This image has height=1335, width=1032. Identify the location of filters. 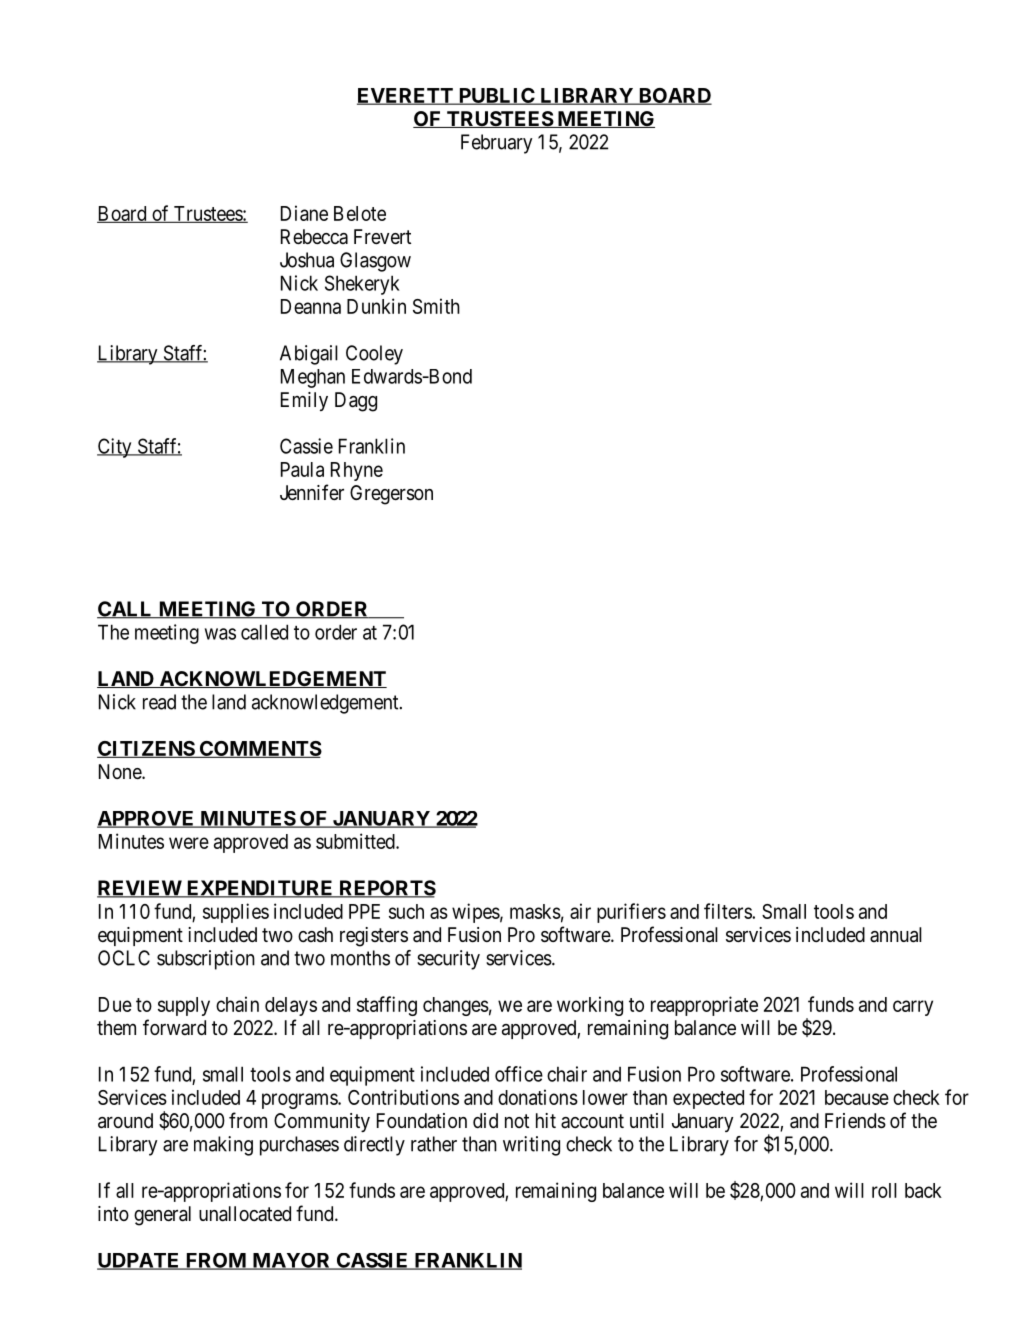
(728, 911).
